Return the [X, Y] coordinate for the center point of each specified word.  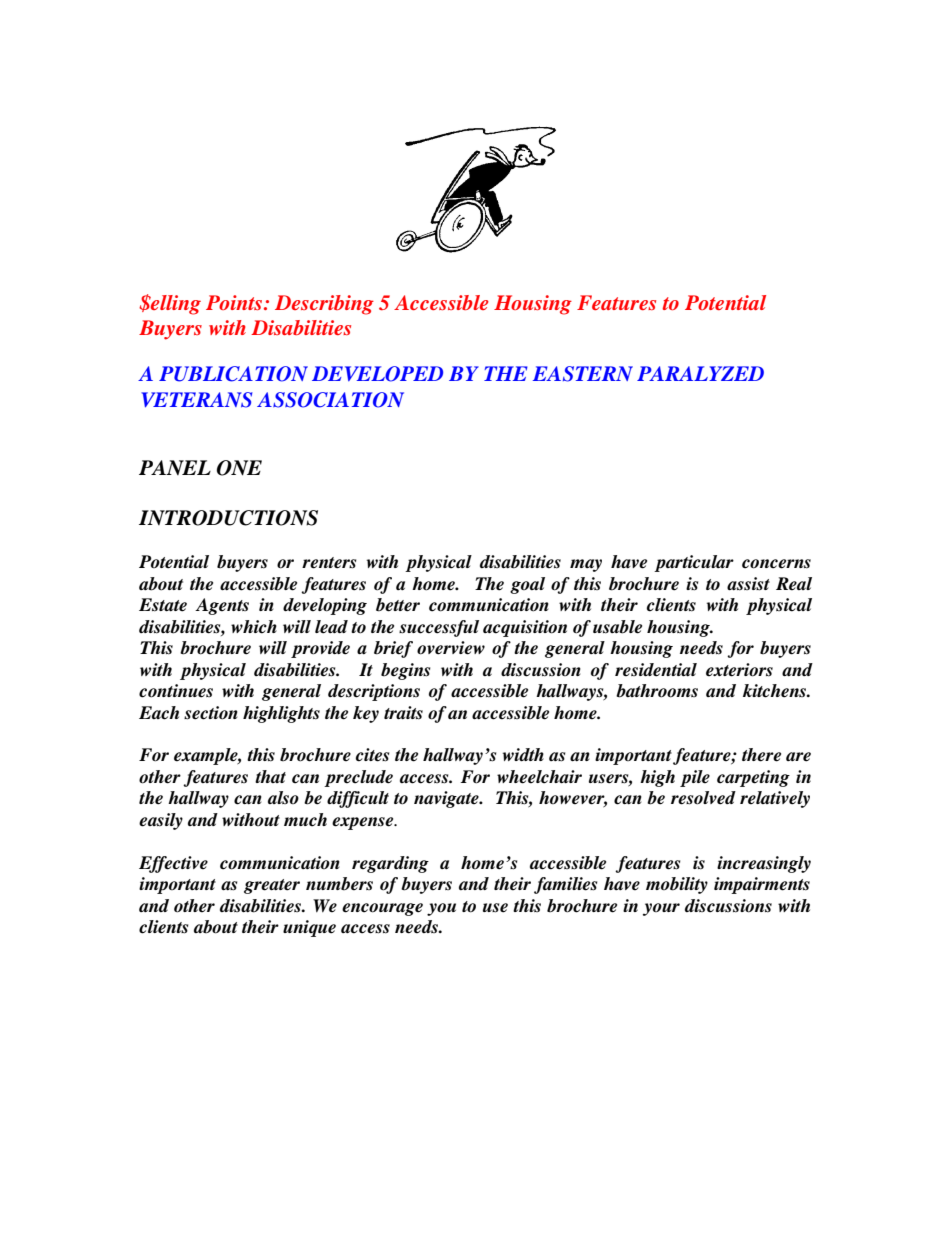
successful [439, 628]
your [661, 909]
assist [748, 584]
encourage [382, 909]
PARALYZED [700, 373]
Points [234, 302]
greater [272, 886]
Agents [222, 606]
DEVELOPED [377, 374]
